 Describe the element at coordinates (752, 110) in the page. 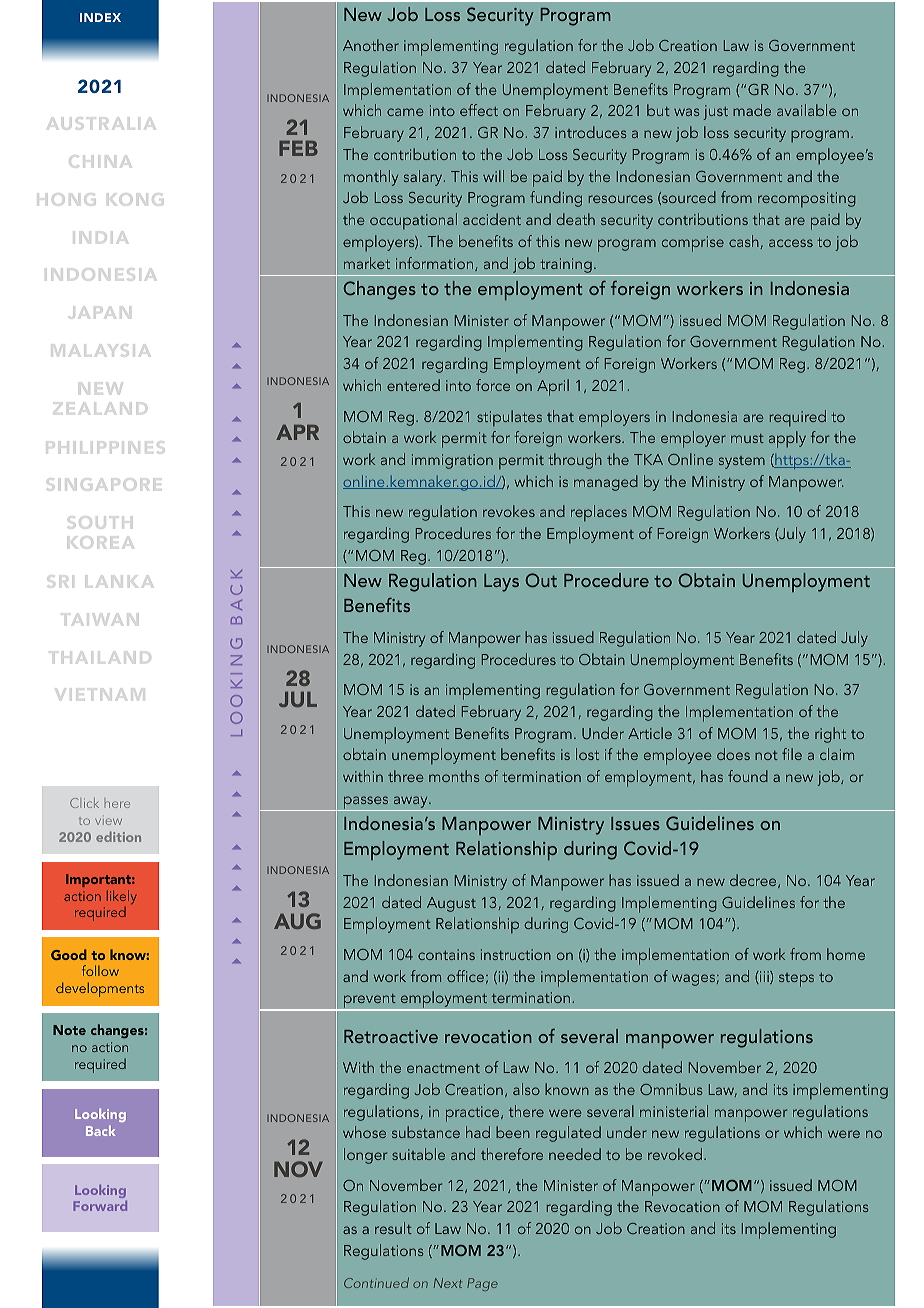

I see `made` at that location.
